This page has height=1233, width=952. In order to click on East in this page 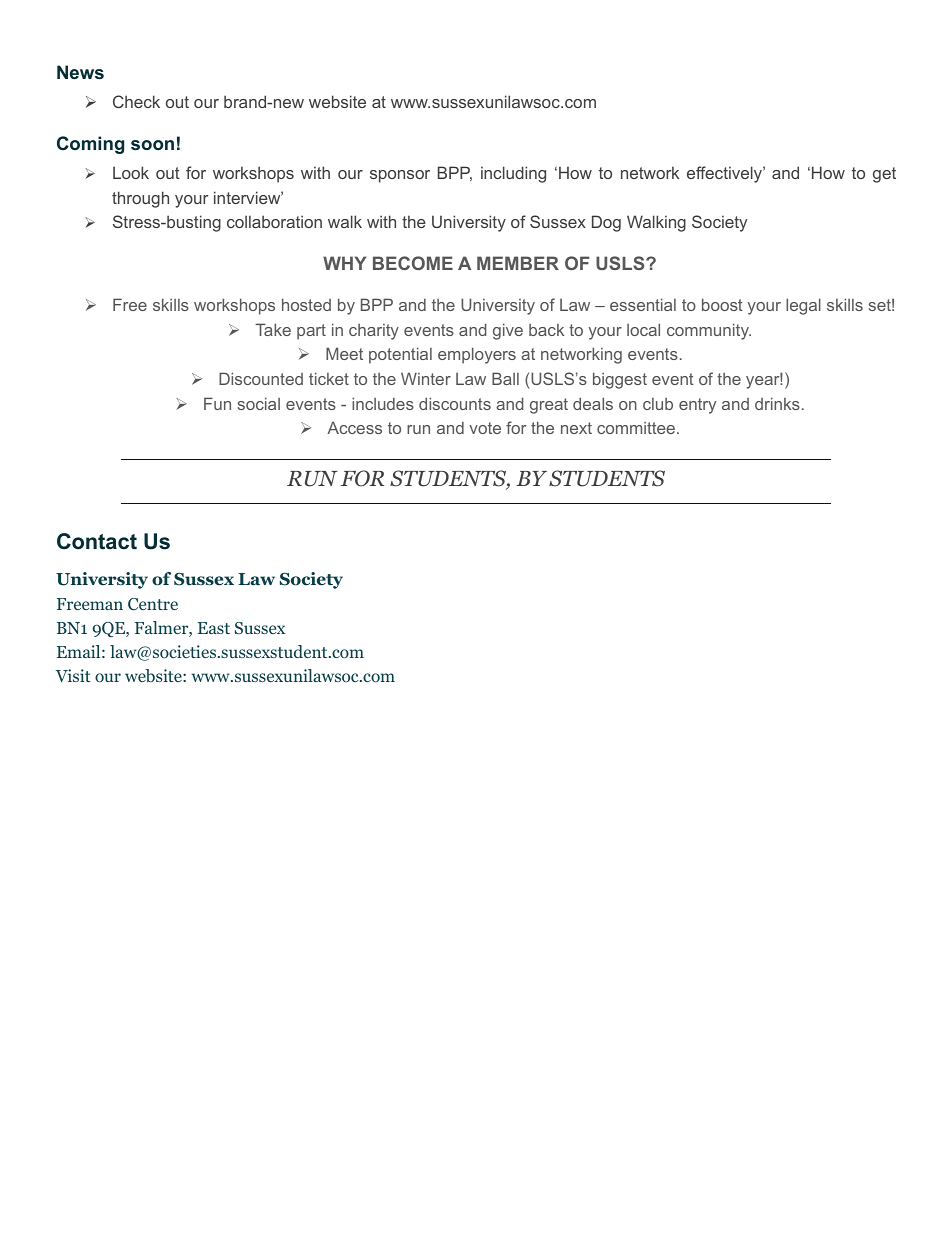, I will do `click(214, 628)`.
